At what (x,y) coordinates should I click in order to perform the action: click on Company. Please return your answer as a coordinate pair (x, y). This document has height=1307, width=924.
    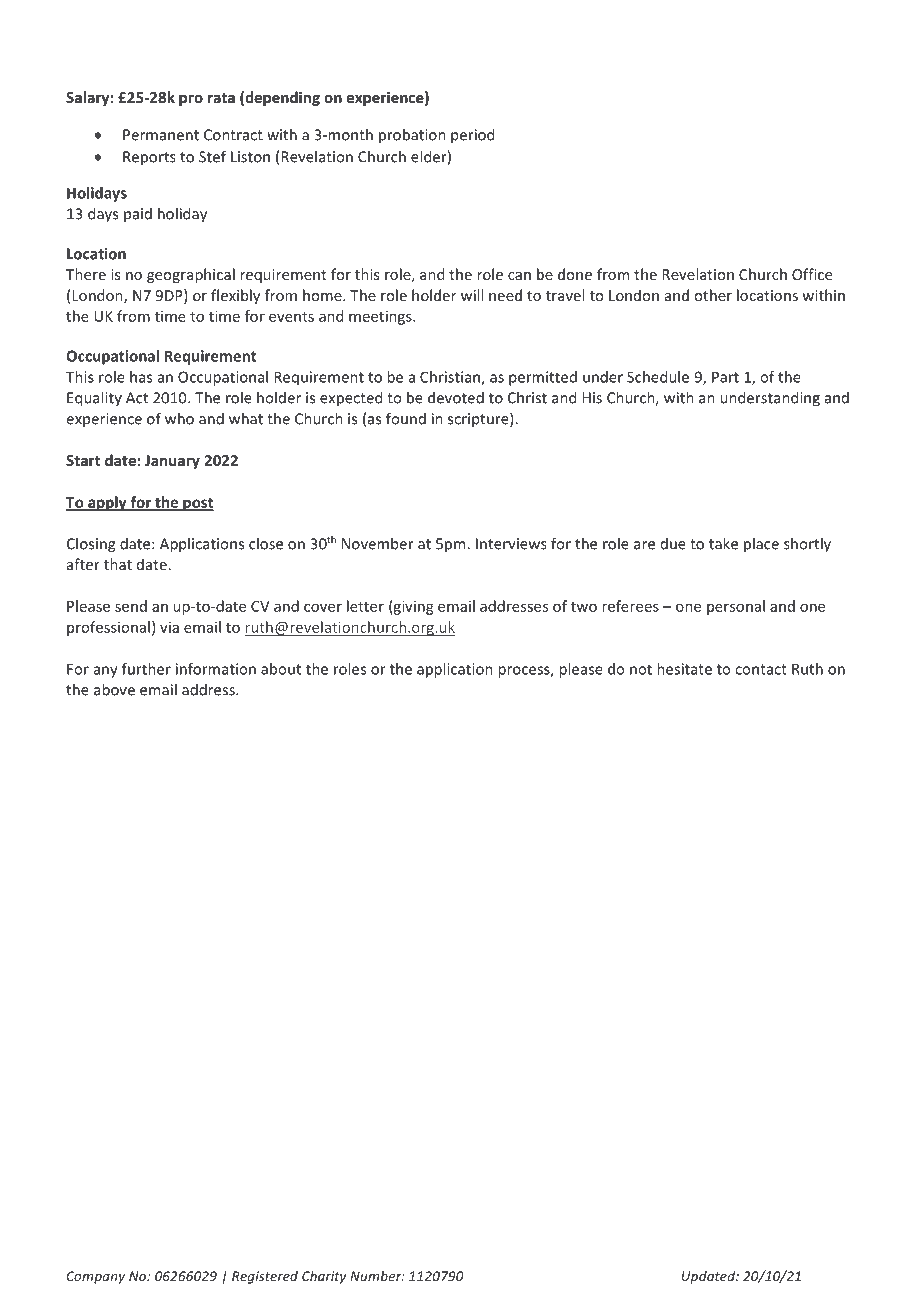
    Looking at the image, I should click on (96, 1277).
